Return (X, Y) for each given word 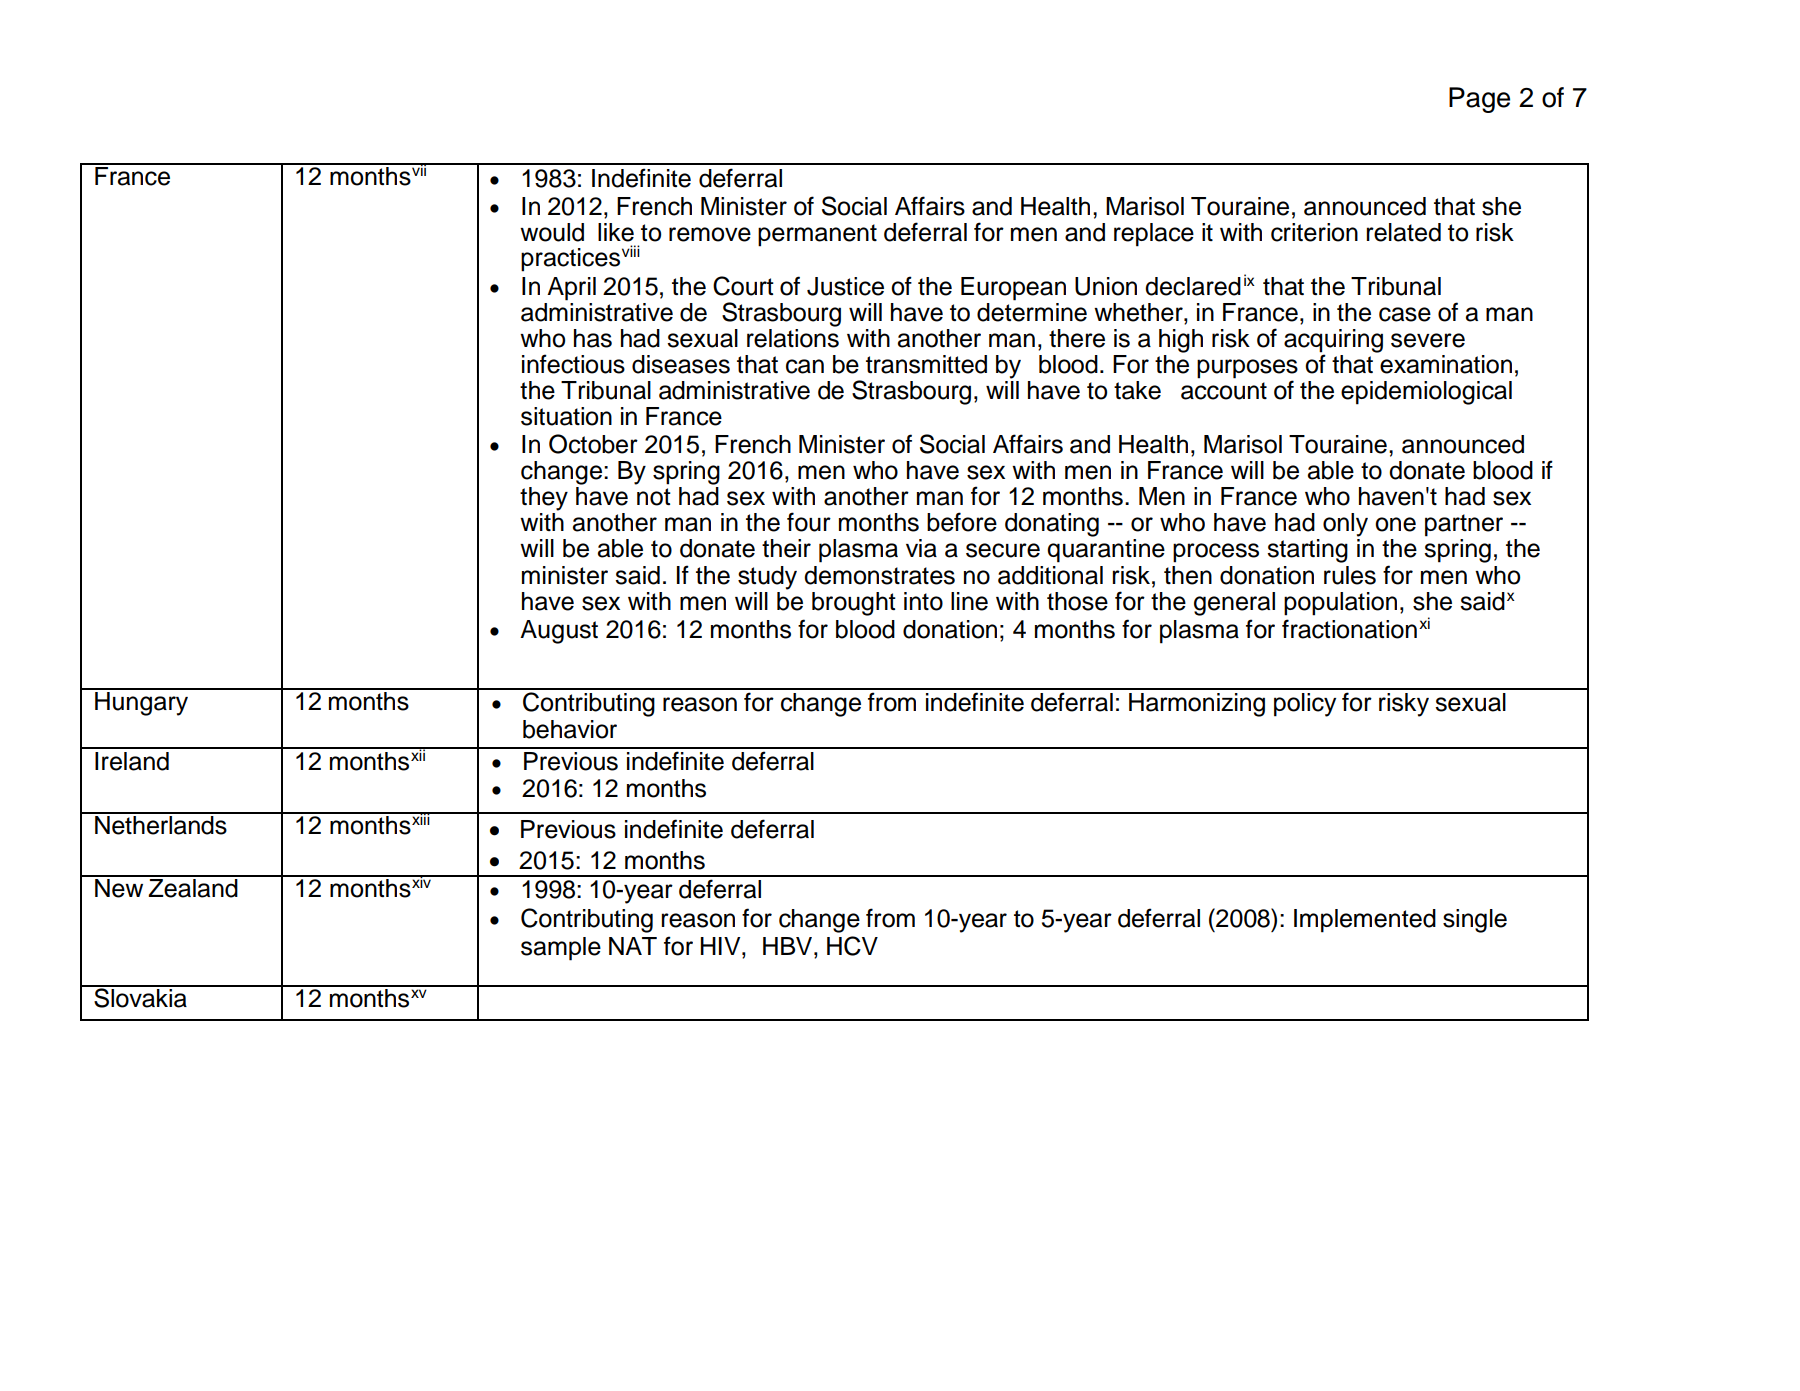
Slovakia (140, 997)
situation (566, 416)
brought (854, 604)
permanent (817, 235)
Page (1479, 100)
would (552, 232)
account (1224, 391)
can (805, 366)
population (1340, 604)
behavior (570, 729)
